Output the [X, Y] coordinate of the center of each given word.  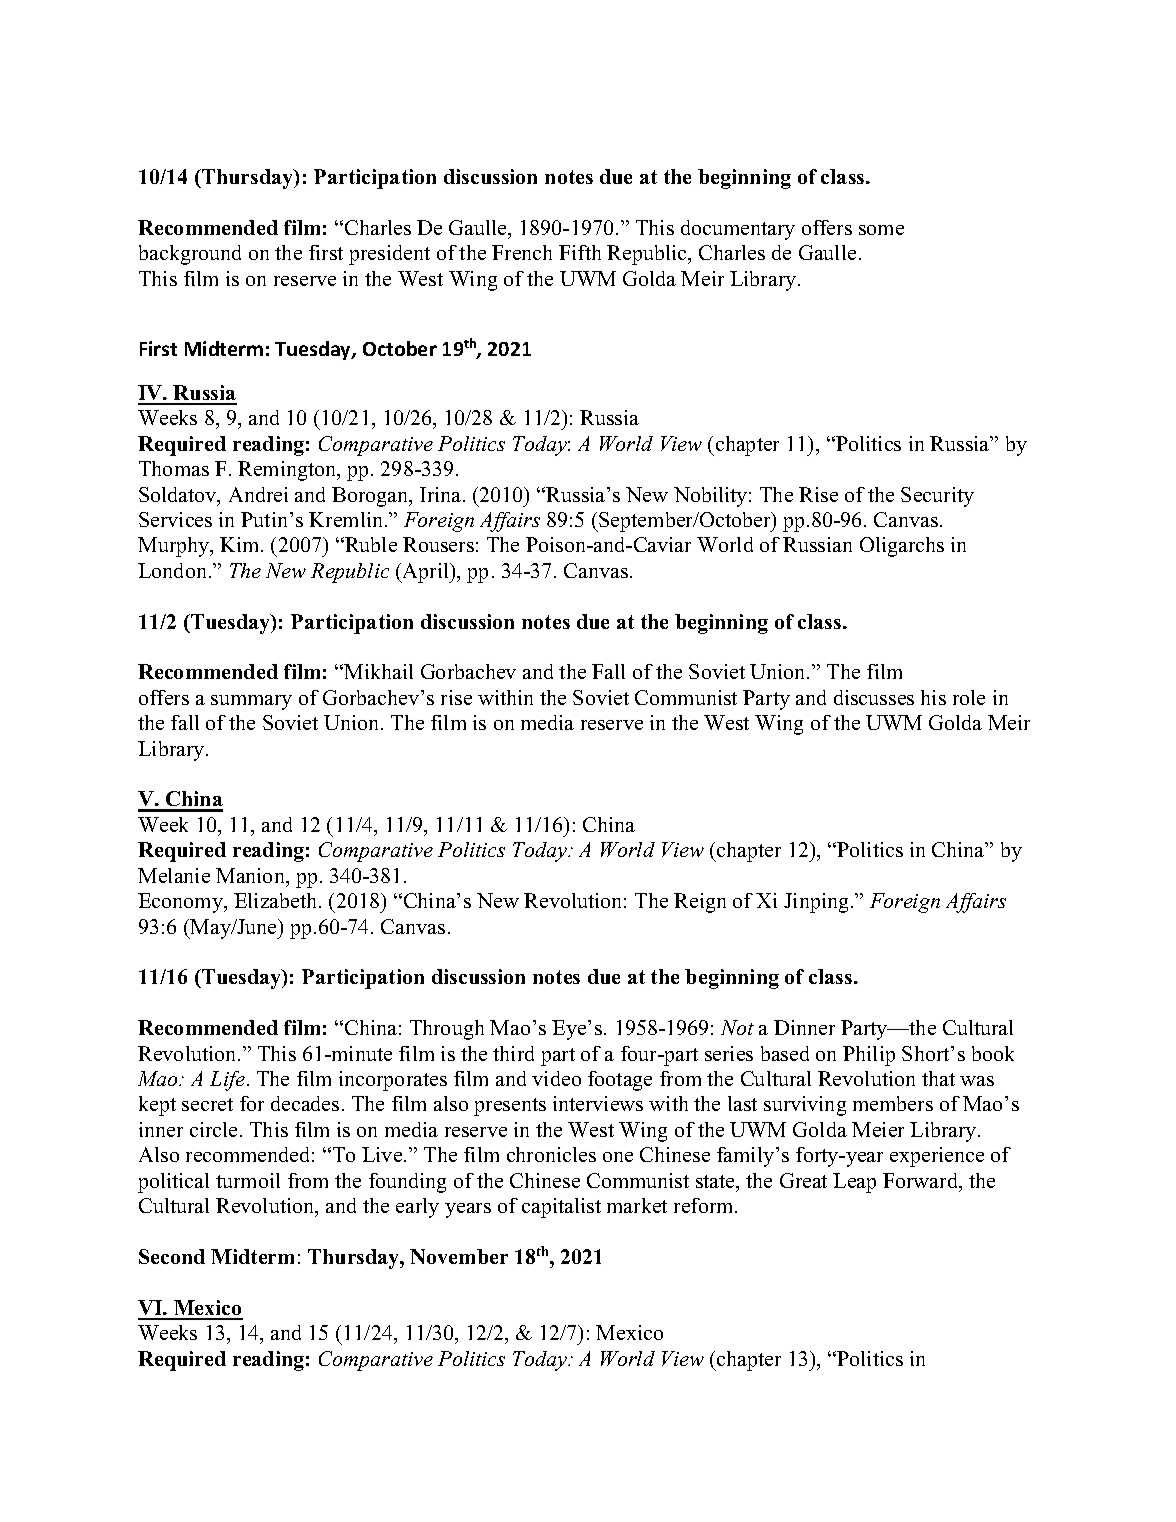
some [881, 230]
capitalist [561, 1208]
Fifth [580, 252]
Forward [922, 1182]
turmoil [248, 1180]
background [190, 255]
